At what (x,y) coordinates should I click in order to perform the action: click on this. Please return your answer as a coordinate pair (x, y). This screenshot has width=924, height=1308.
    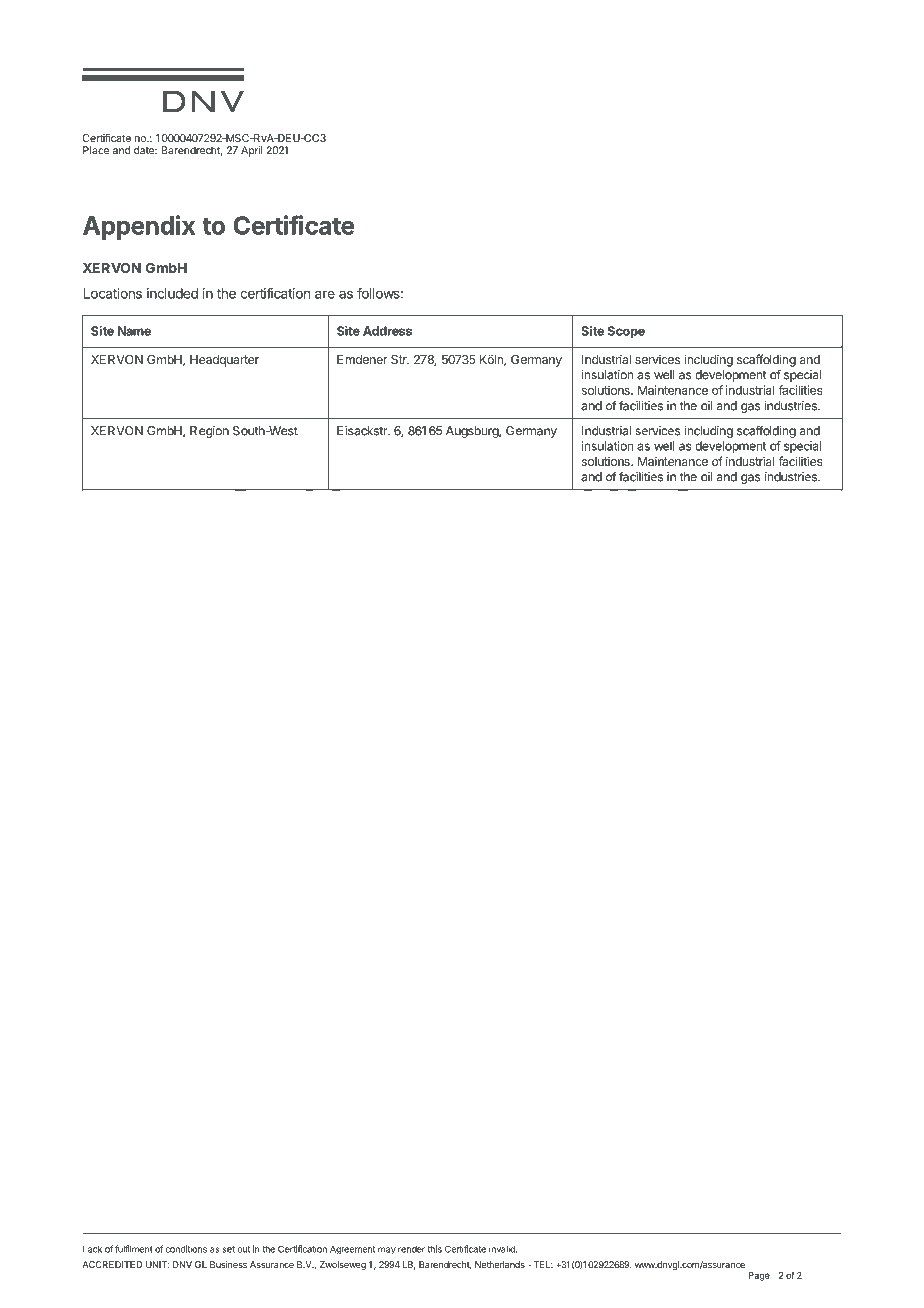
    Looking at the image, I should click on (434, 1249).
